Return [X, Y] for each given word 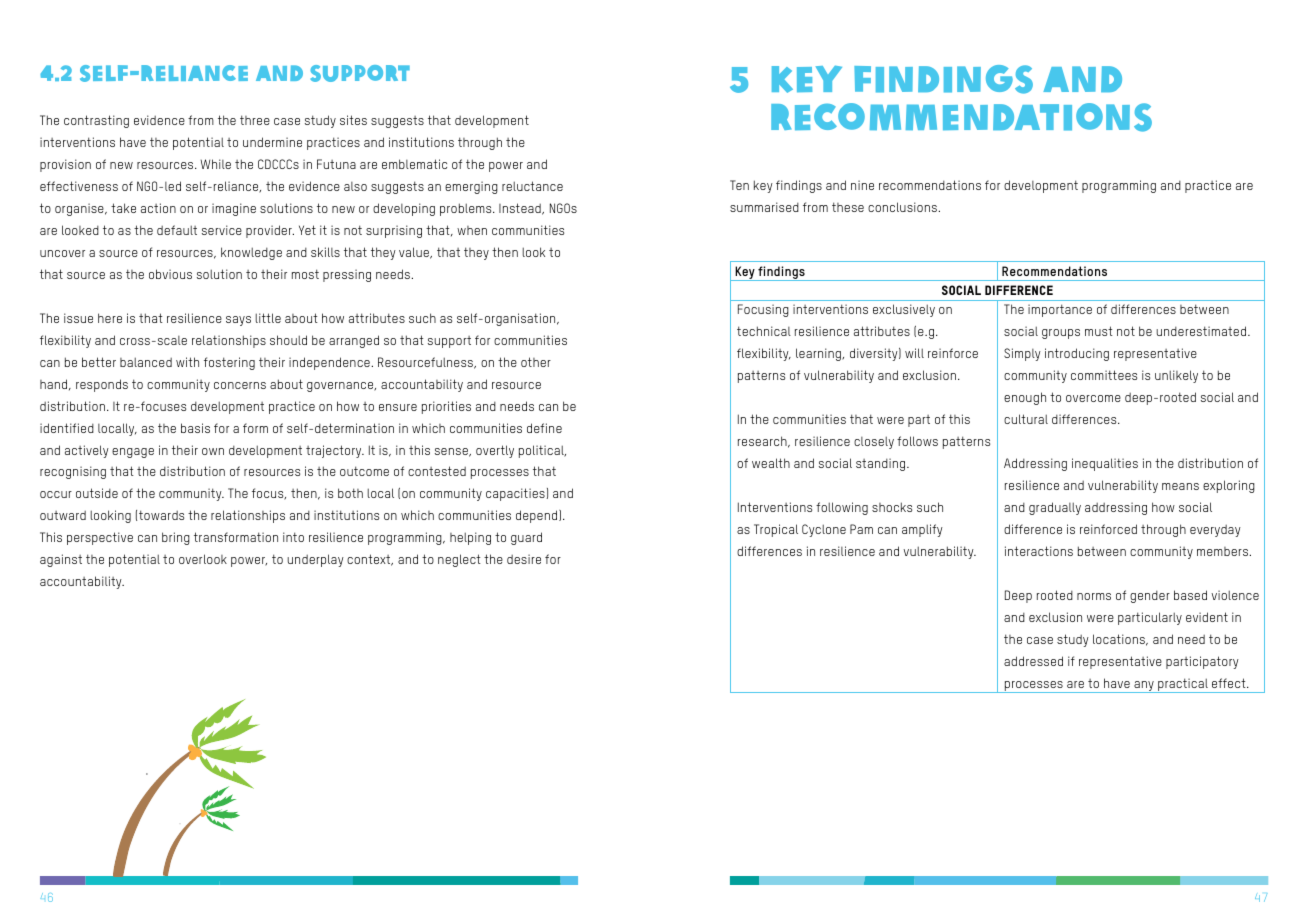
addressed [1033, 661]
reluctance [532, 186]
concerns [240, 385]
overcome [1093, 398]
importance [1060, 310]
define [544, 428]
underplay [315, 560]
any [1144, 687]
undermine [272, 142]
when [472, 230]
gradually [1055, 508]
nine [862, 185]
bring [176, 538]
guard [526, 538]
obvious [170, 274]
